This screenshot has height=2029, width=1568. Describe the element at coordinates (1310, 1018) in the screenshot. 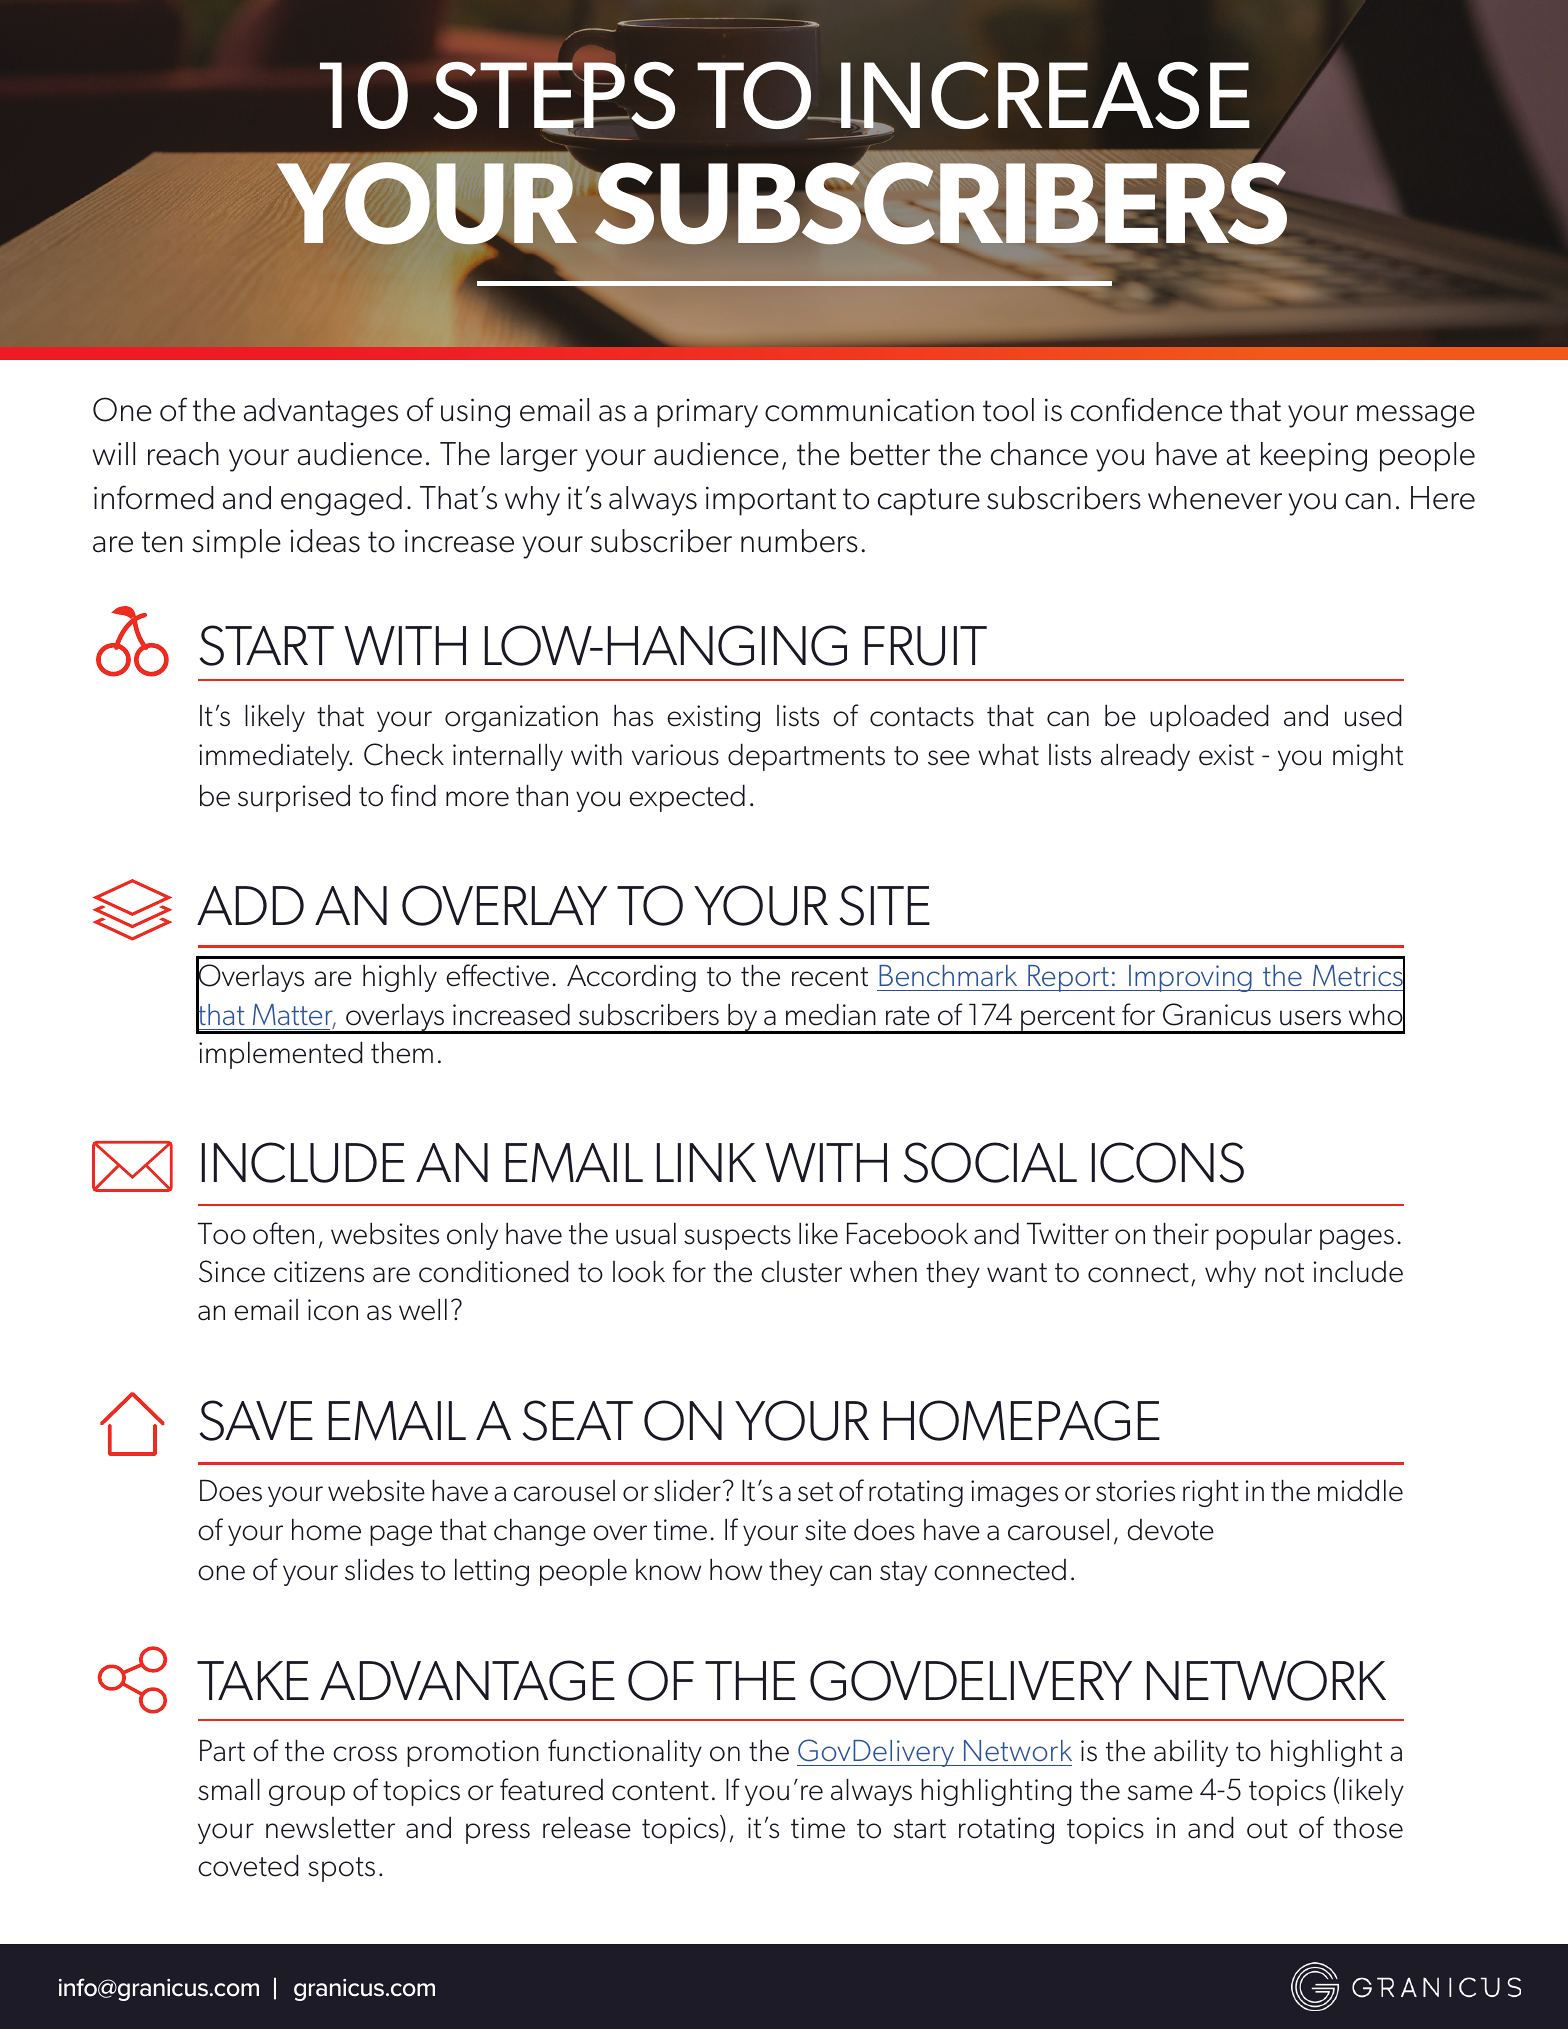

I see `users` at that location.
